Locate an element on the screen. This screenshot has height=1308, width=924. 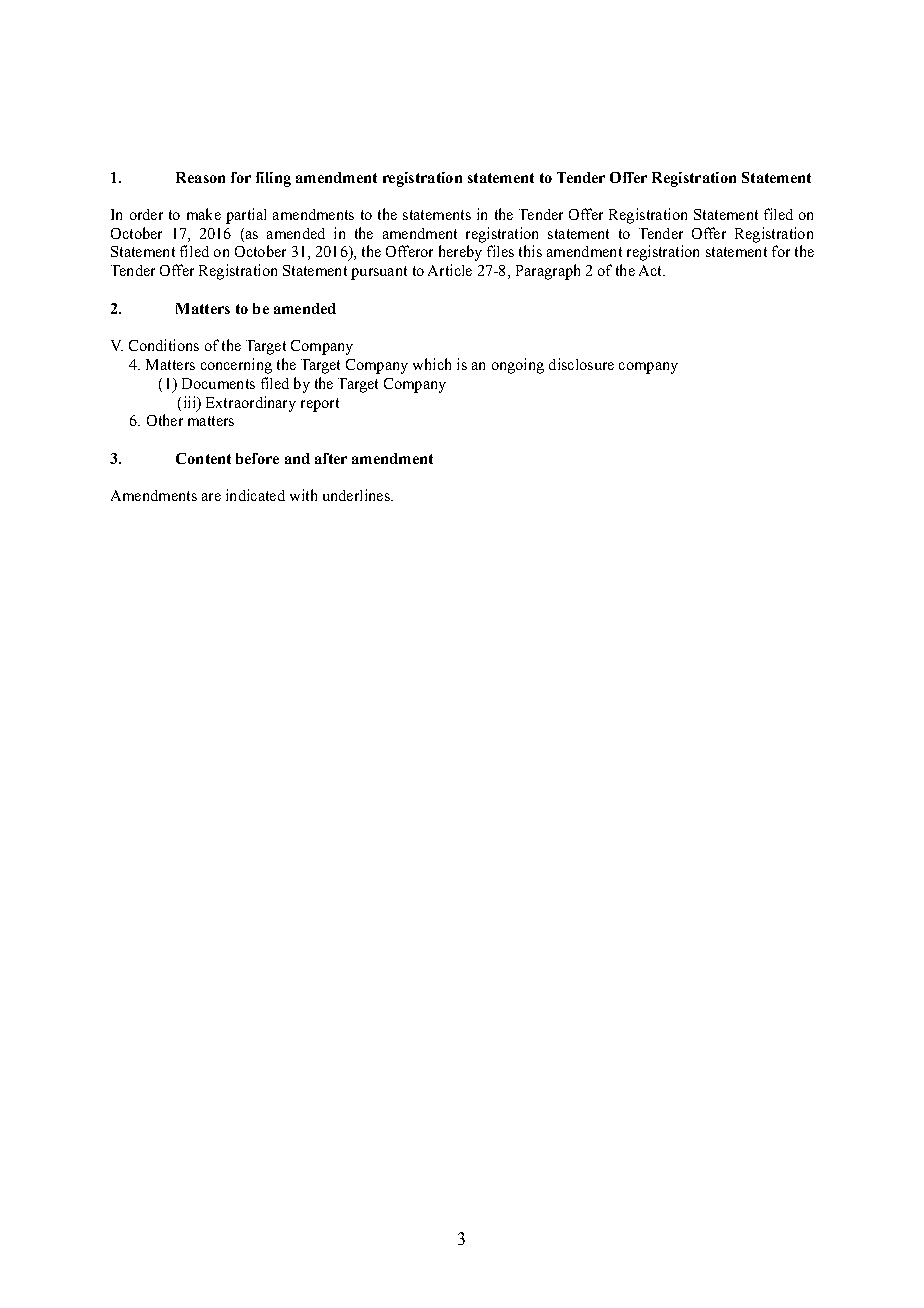
after is located at coordinates (331, 458).
